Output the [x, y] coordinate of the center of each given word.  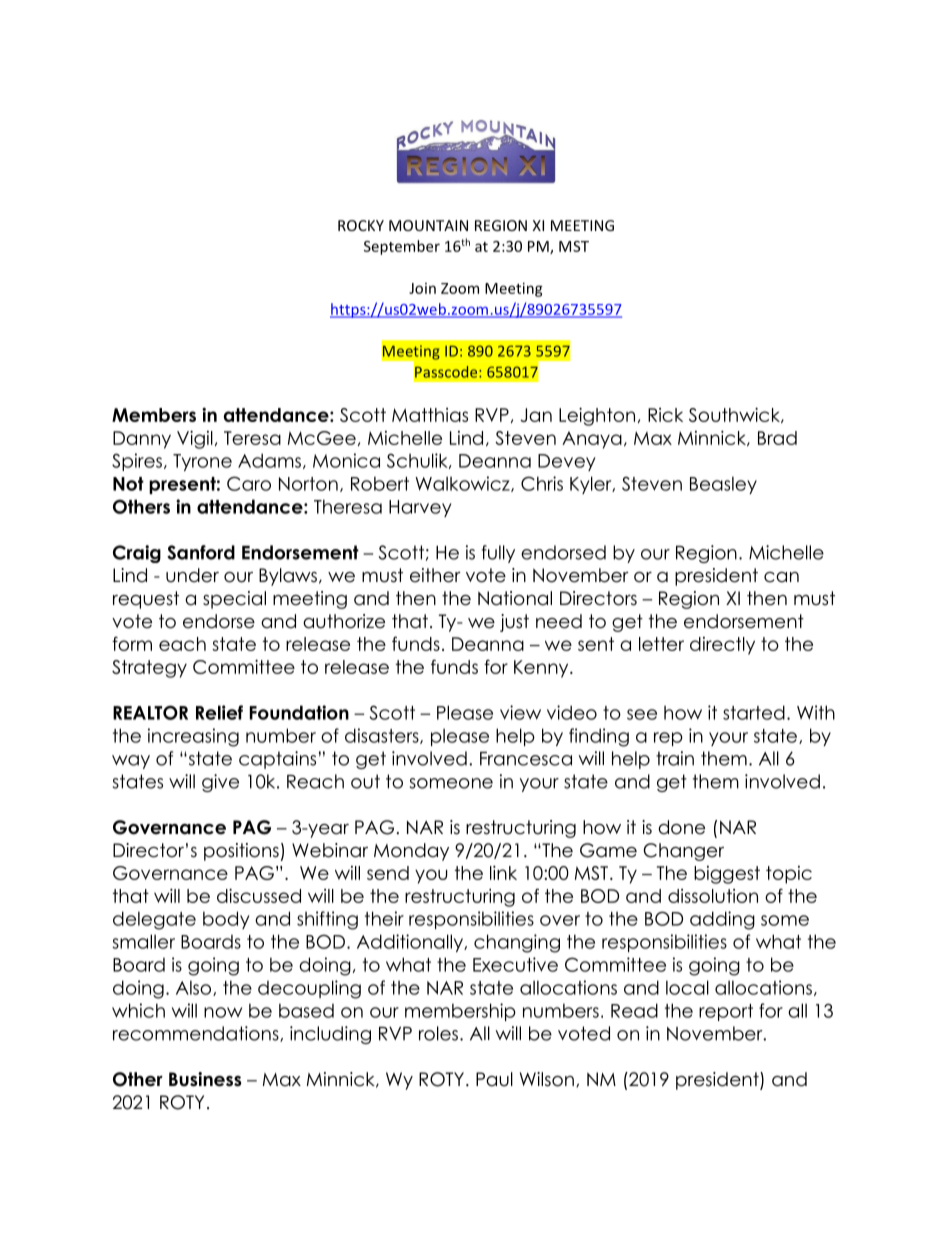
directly [722, 646]
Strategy [149, 669]
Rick [665, 415]
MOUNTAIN [428, 225]
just [514, 623]
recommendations [197, 1034]
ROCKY [361, 225]
